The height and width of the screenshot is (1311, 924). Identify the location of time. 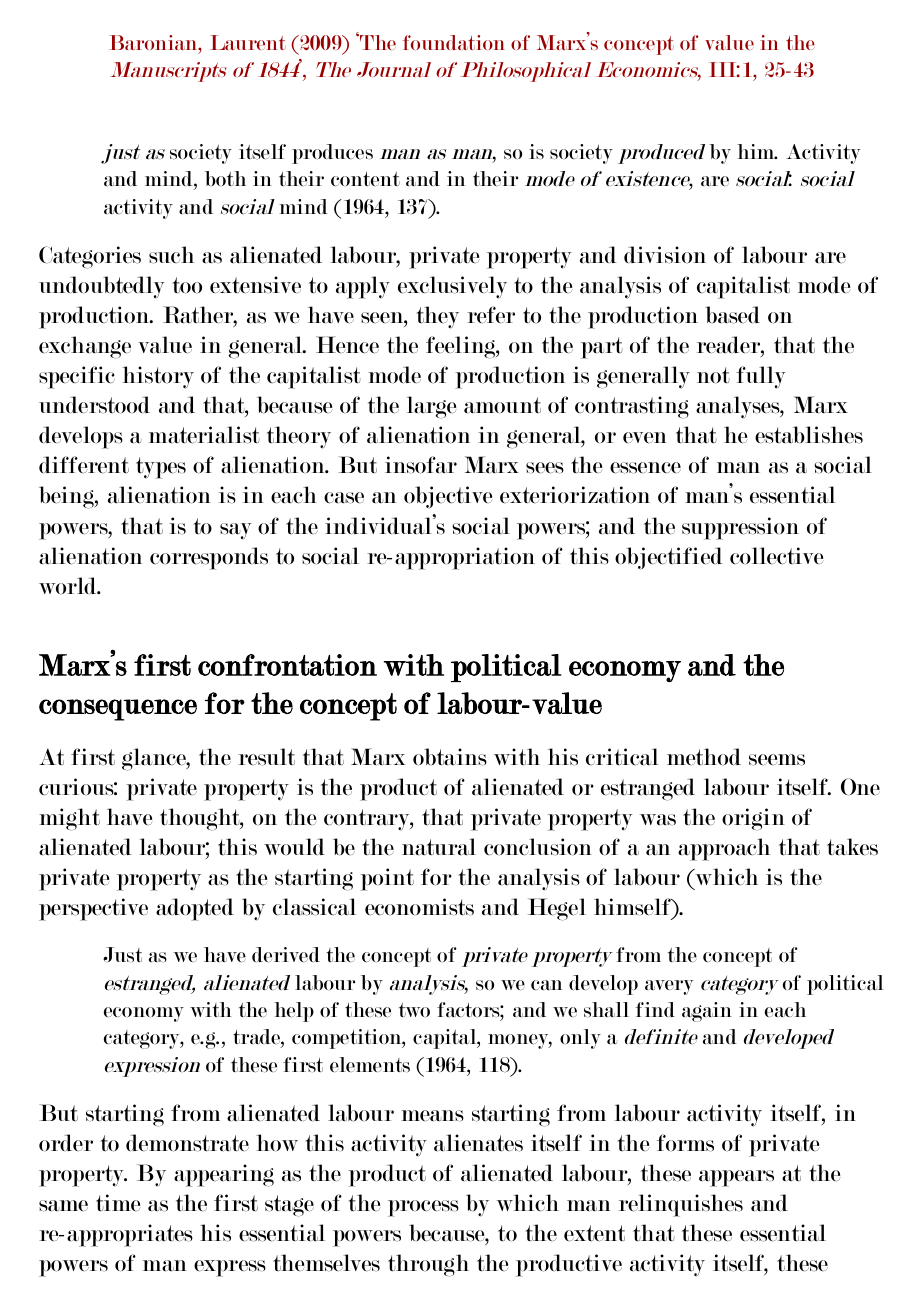
(118, 1202).
